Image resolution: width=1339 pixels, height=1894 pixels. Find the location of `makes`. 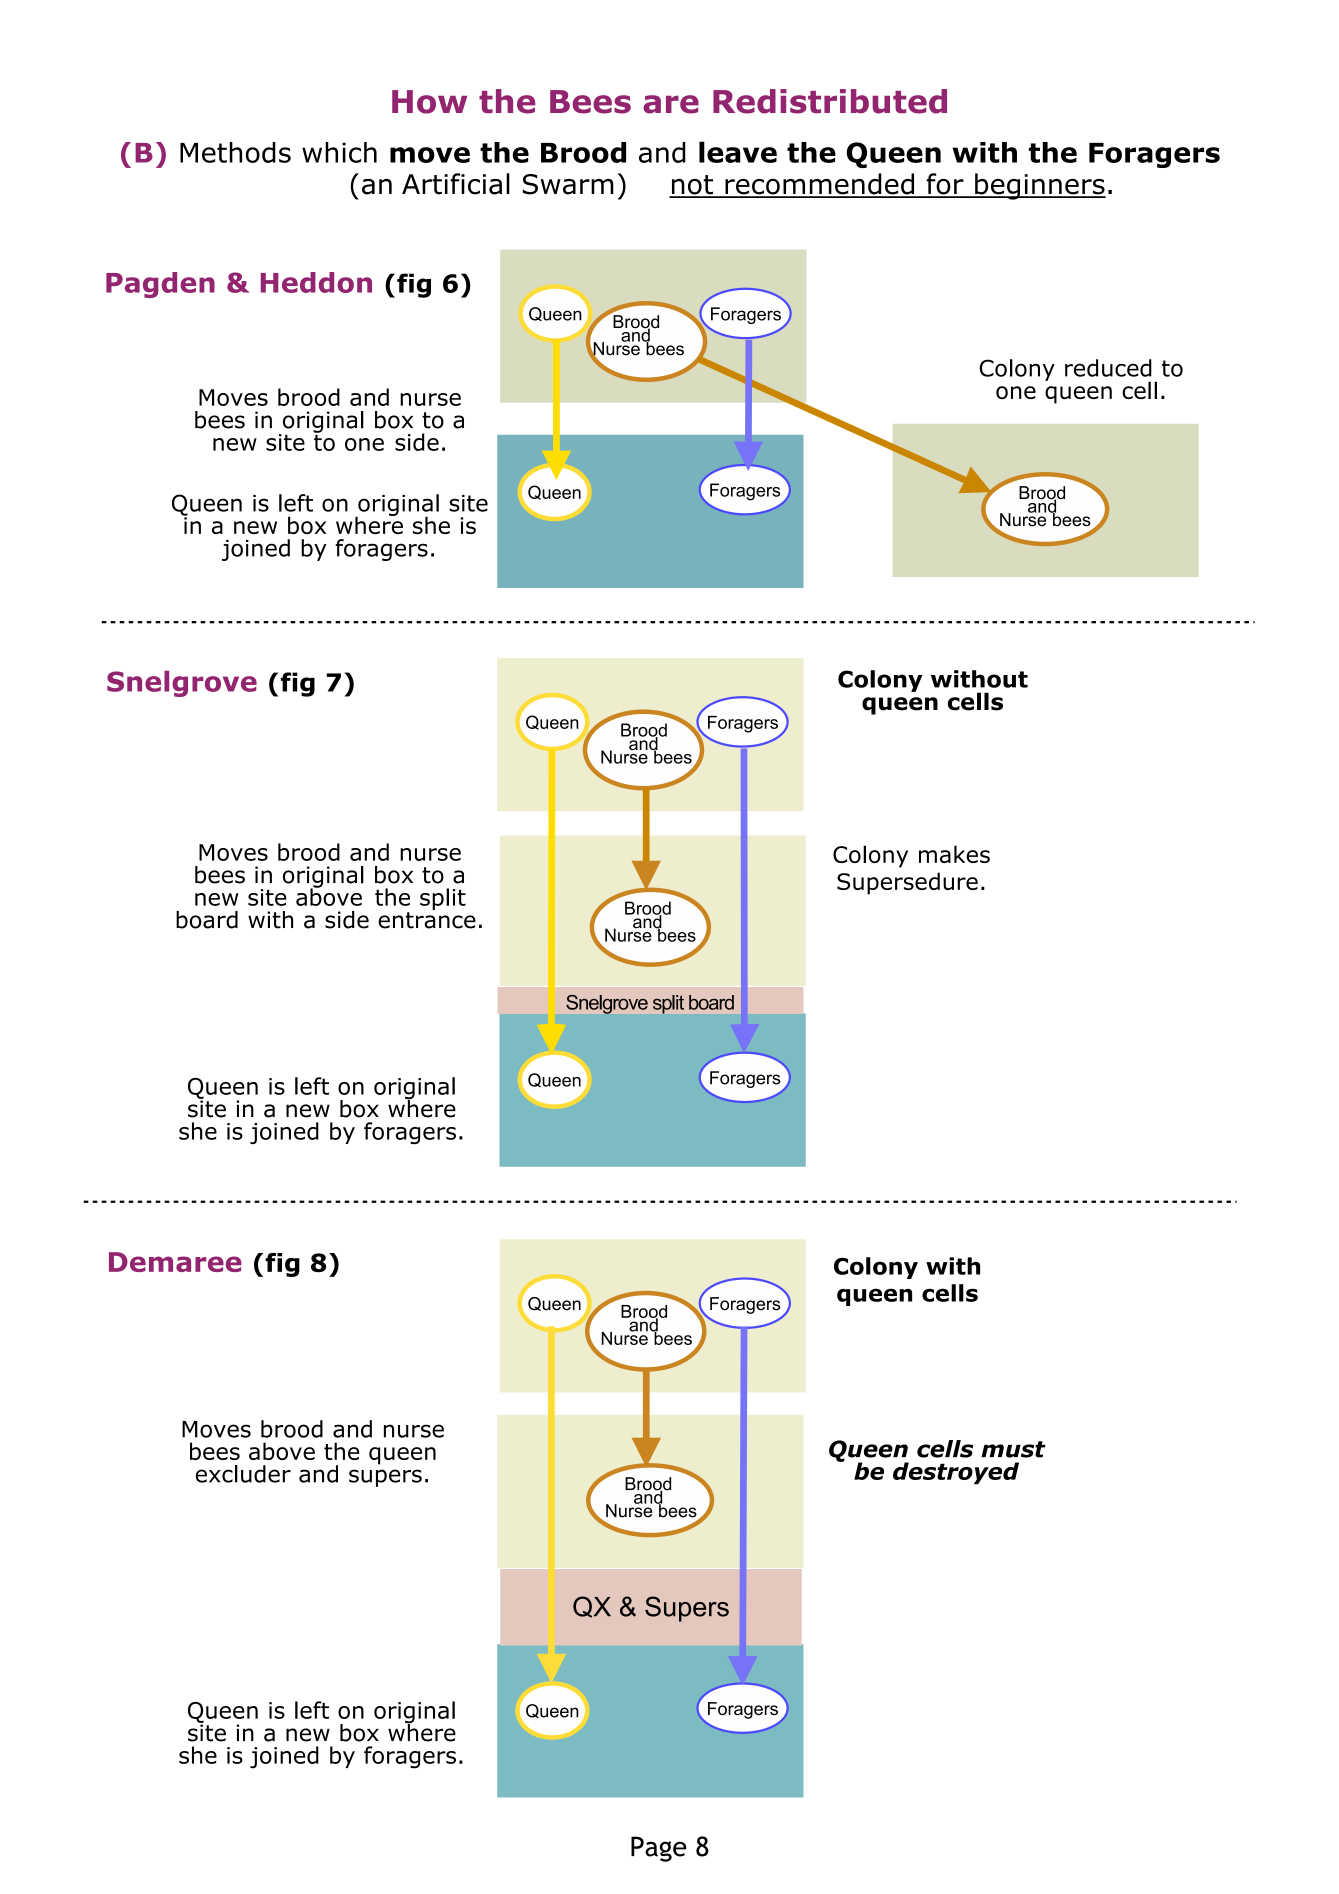

makes is located at coordinates (954, 854).
